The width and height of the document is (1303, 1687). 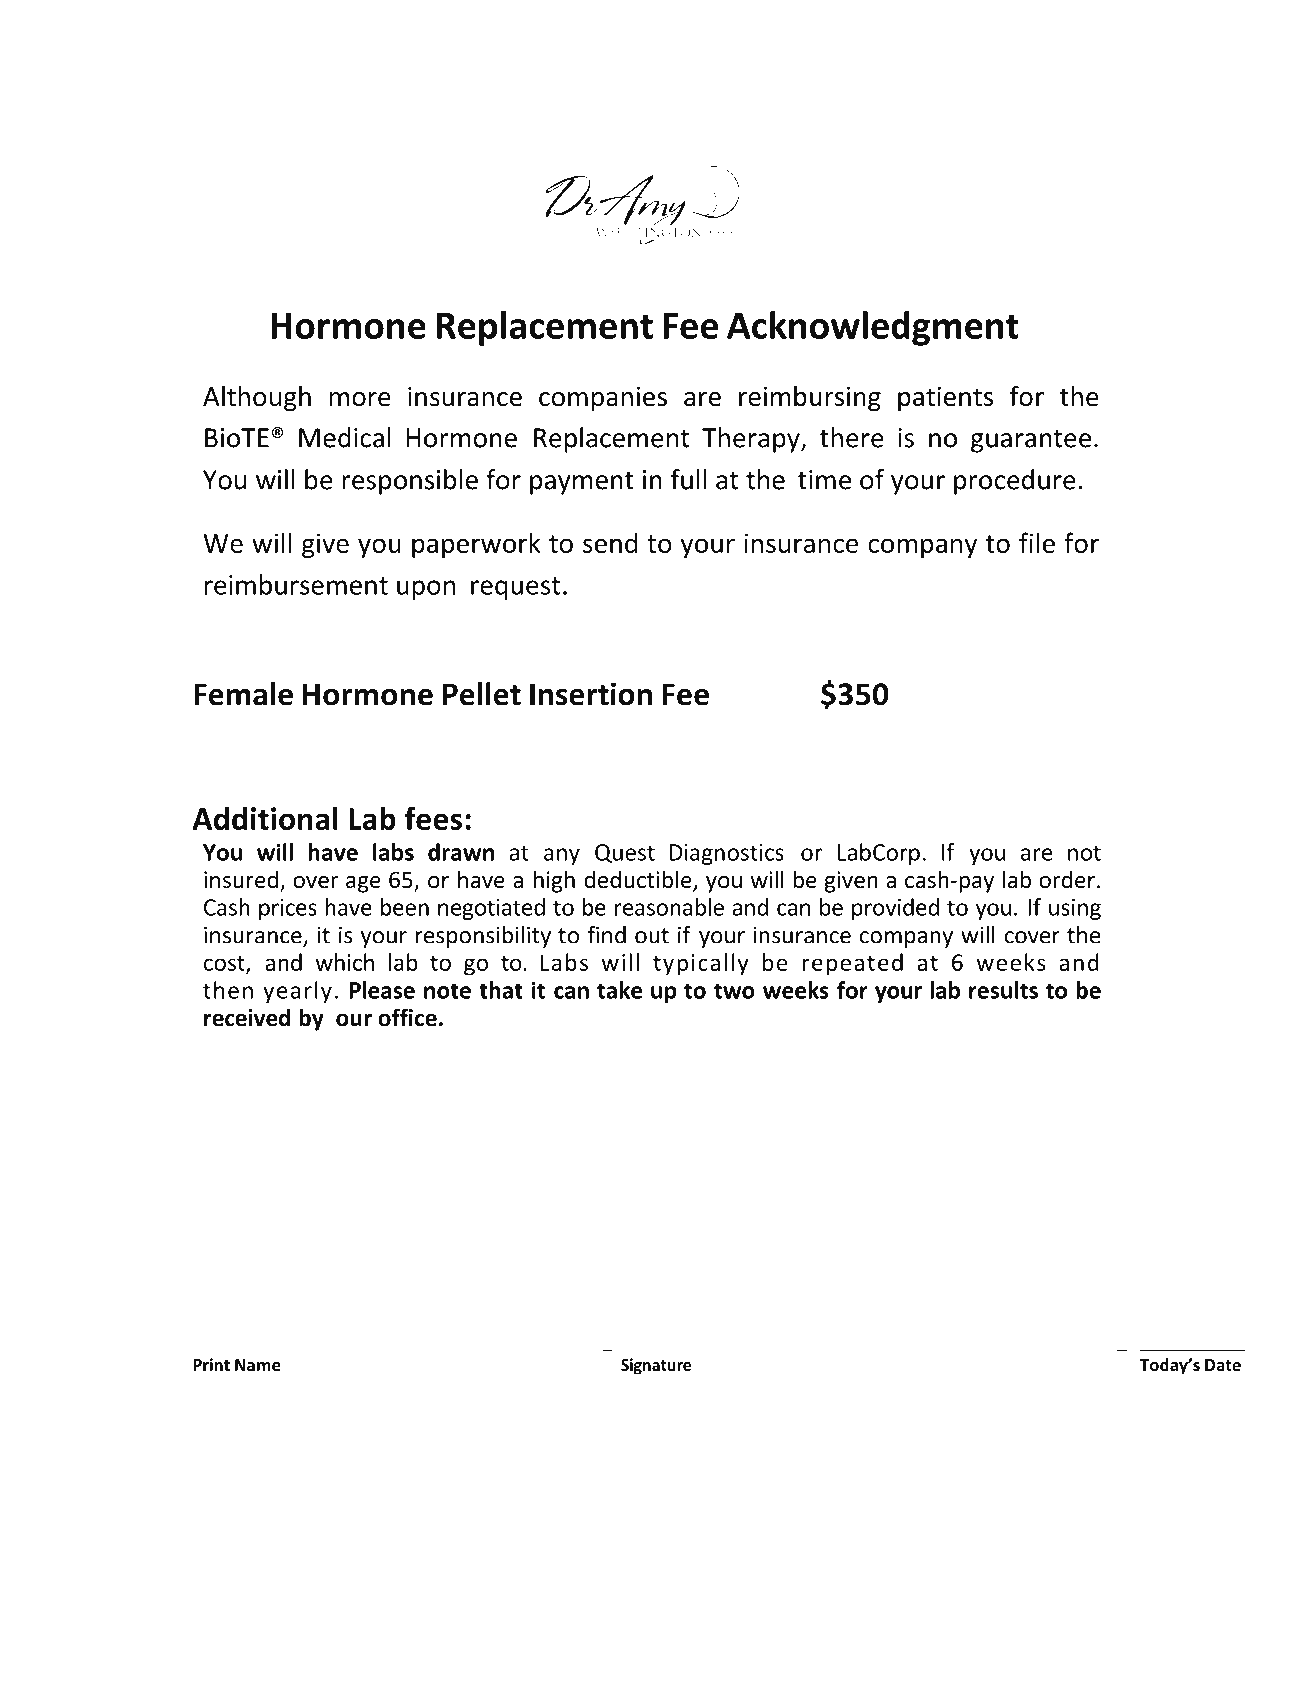 What do you see at coordinates (591, 694) in the document?
I see `Insertion` at bounding box center [591, 694].
